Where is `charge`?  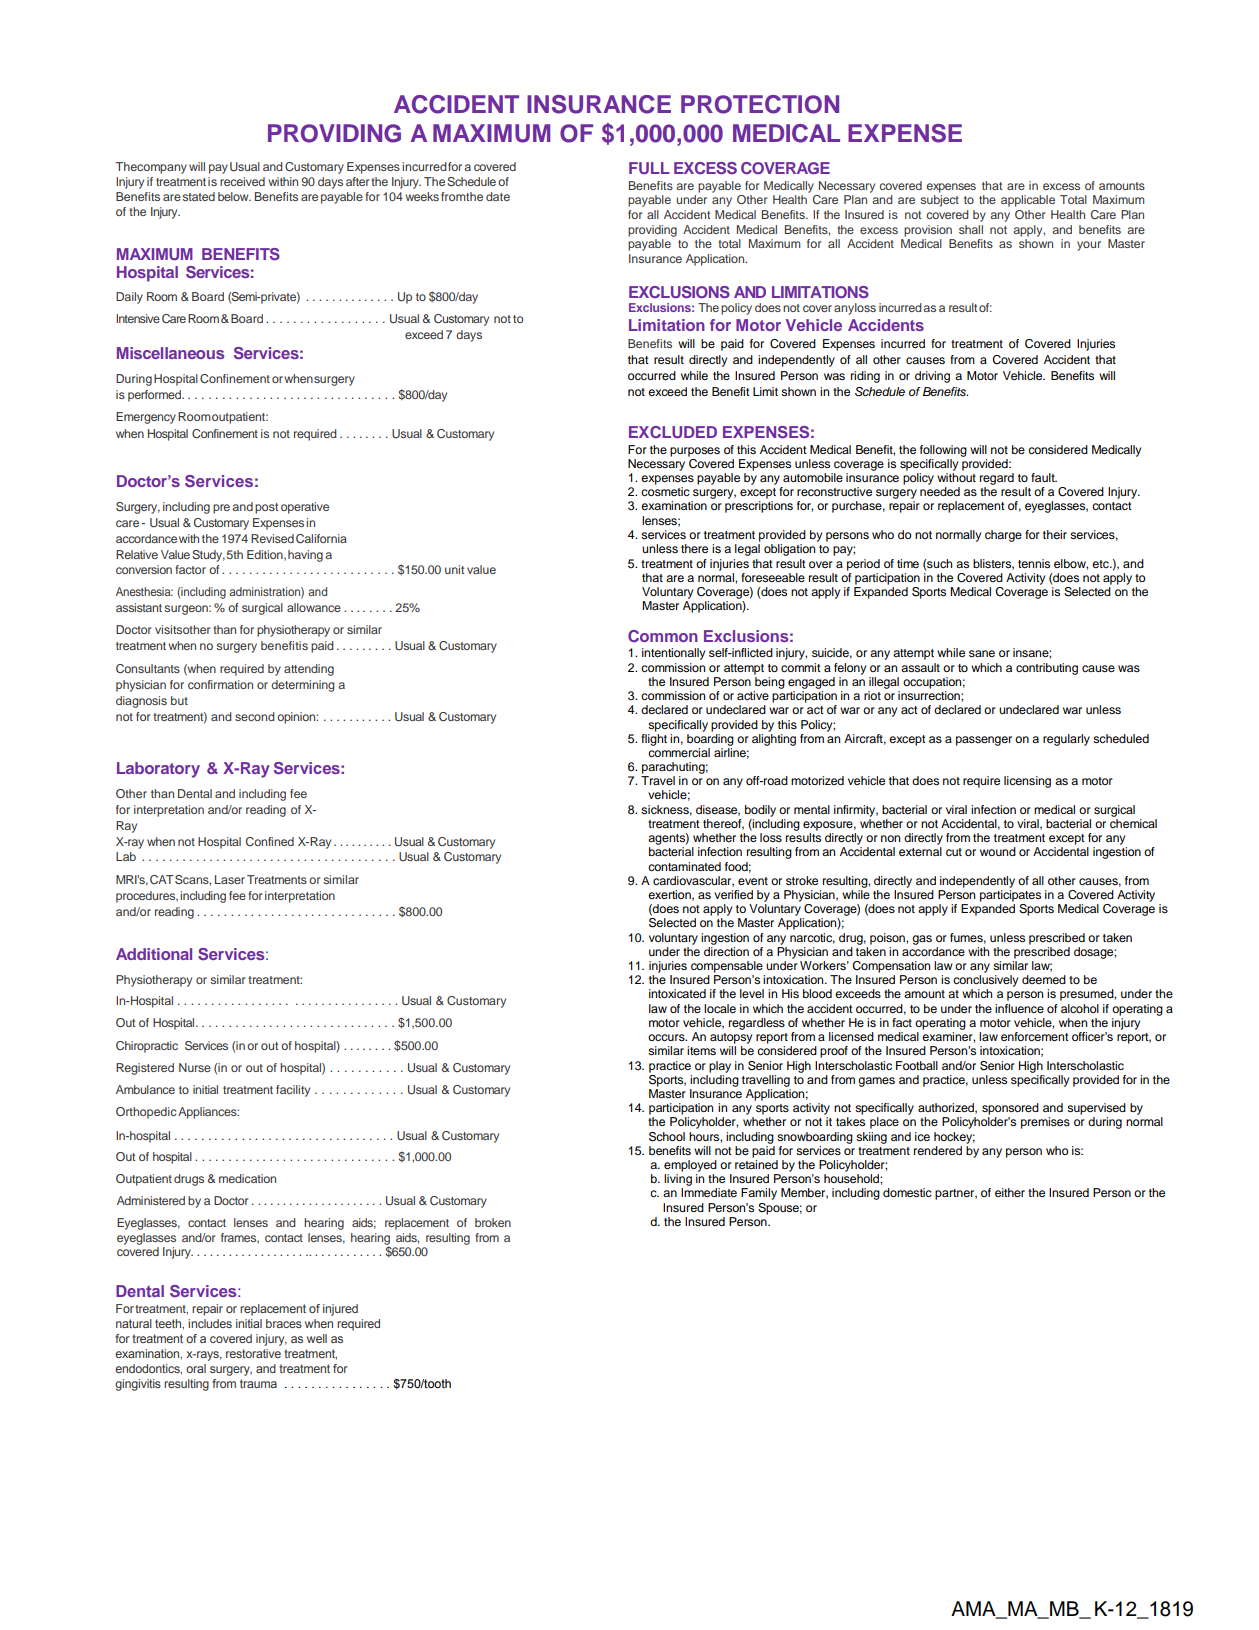 charge is located at coordinates (1003, 536).
